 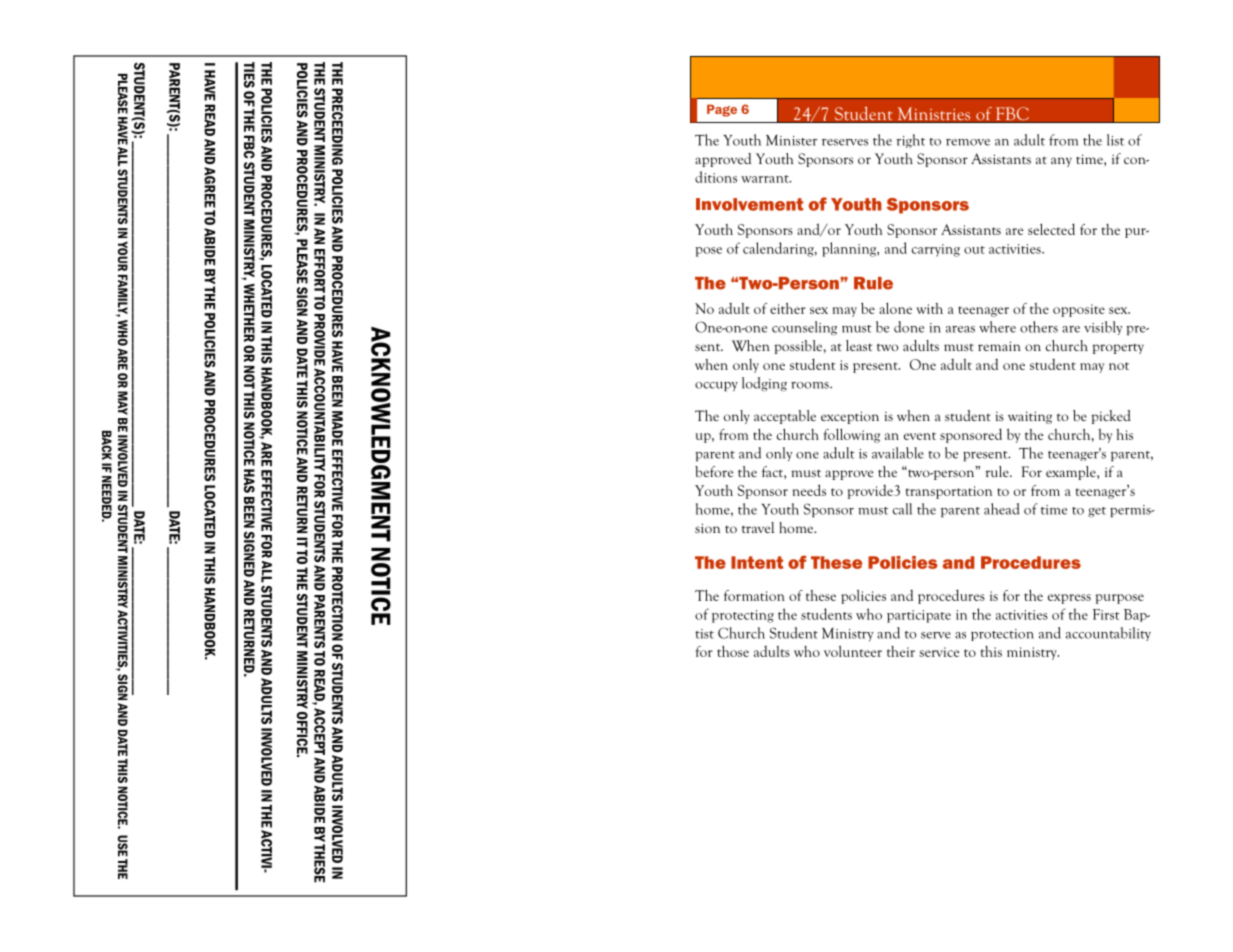 I want to click on right, so click(x=910, y=141).
